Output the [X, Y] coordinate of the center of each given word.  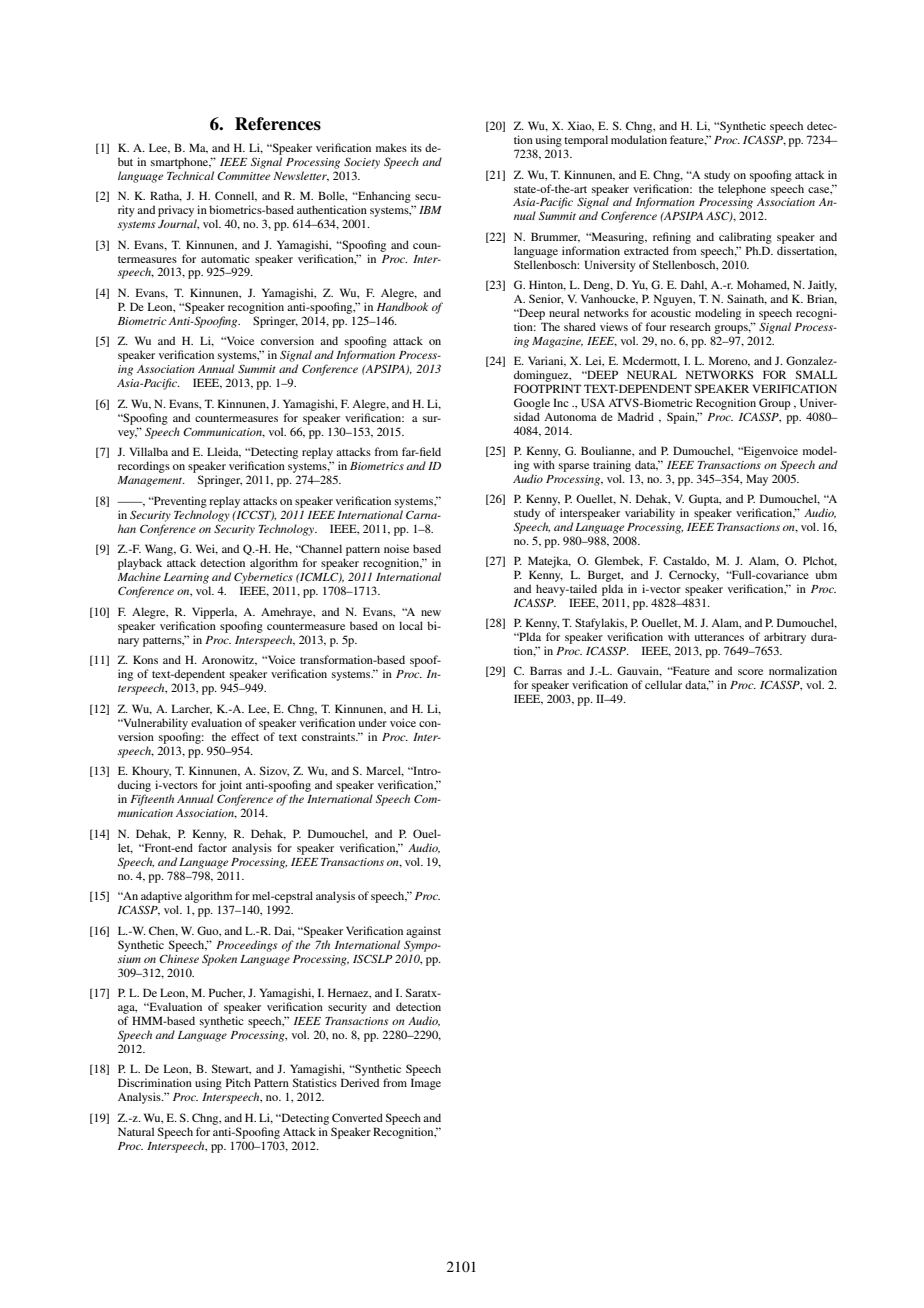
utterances [719, 637]
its [416, 147]
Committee [243, 176]
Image [426, 1084]
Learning [186, 578]
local [411, 625]
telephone [742, 190]
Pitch [238, 1082]
